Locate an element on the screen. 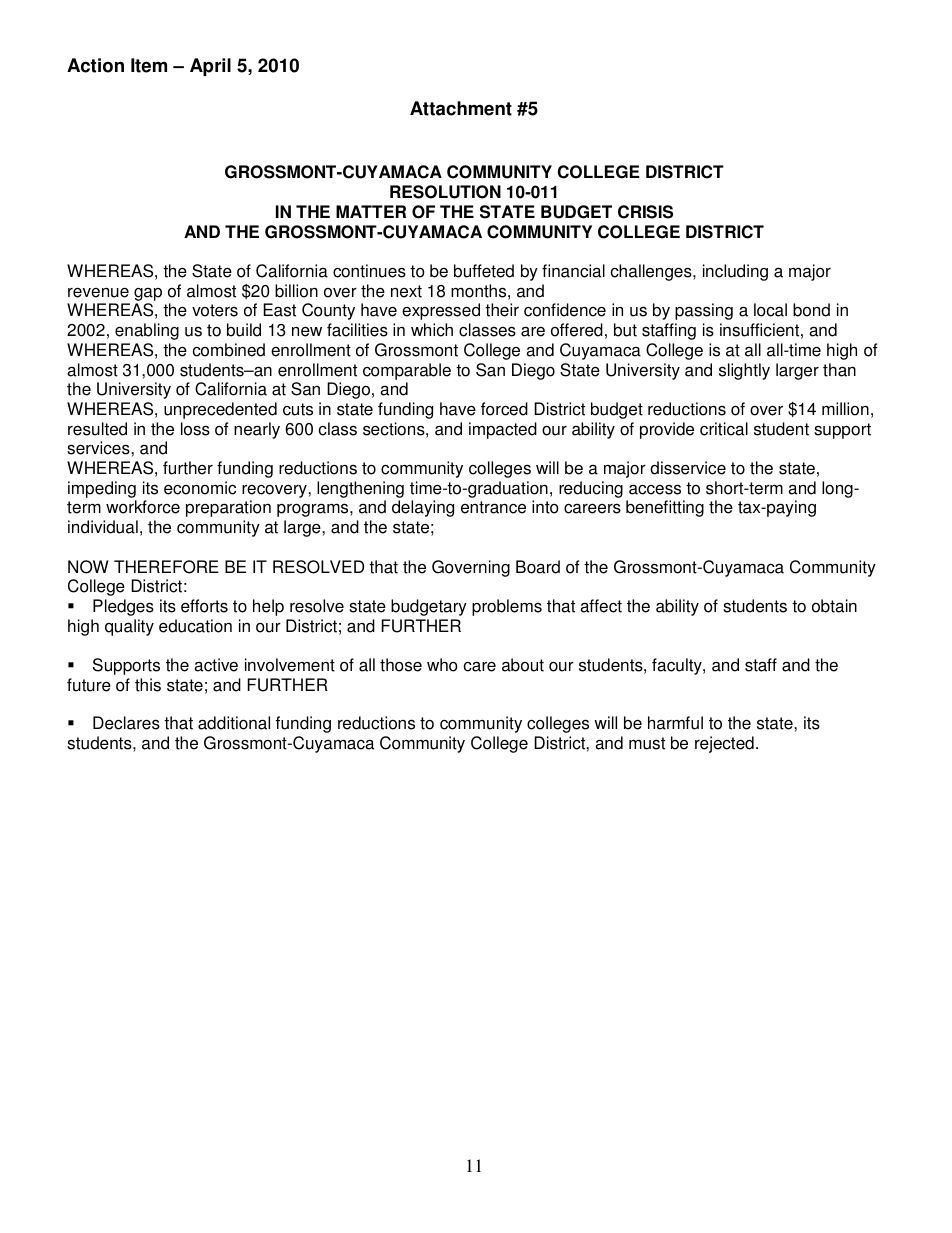  April is located at coordinates (210, 67).
